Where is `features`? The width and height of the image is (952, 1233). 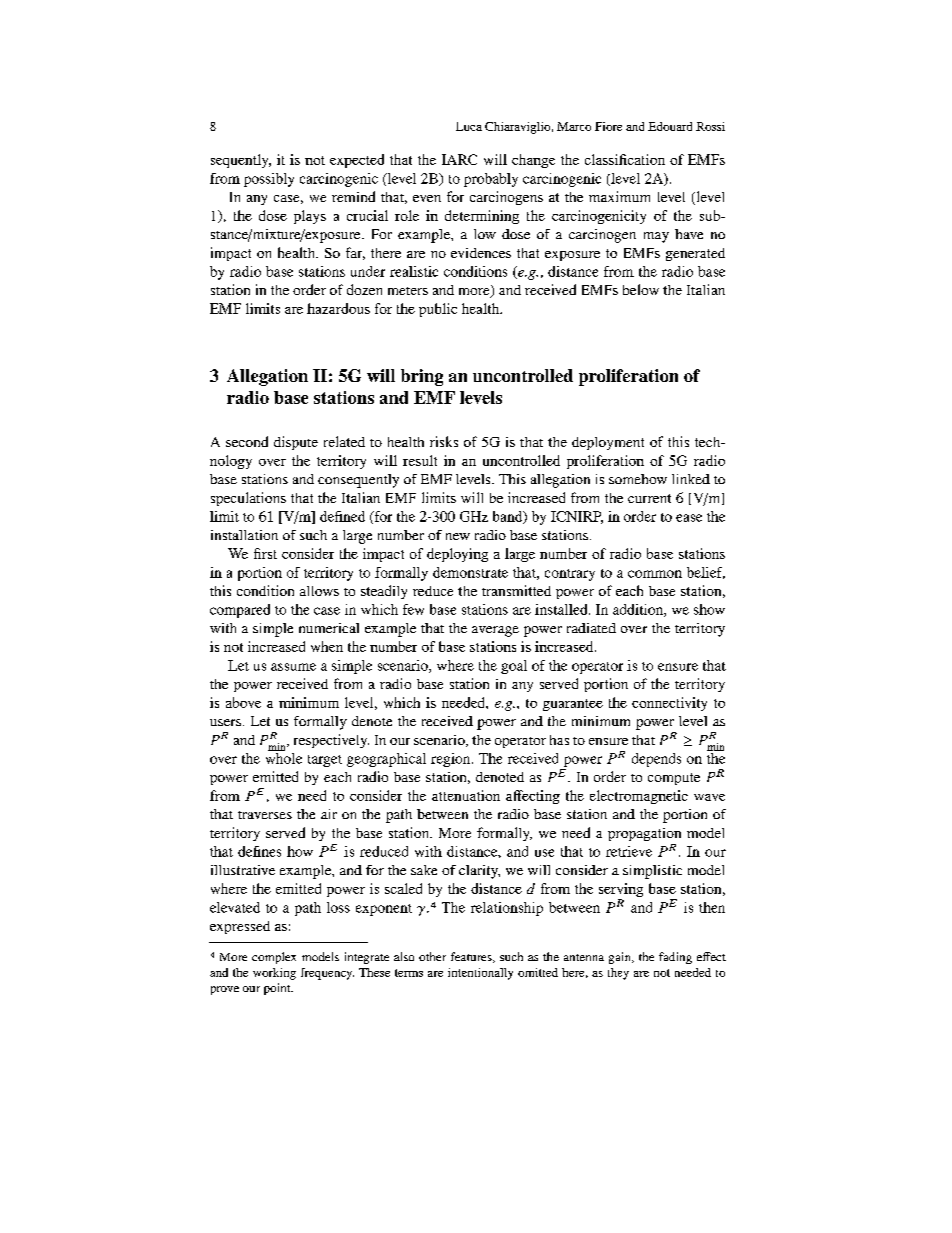
features is located at coordinates (472, 957).
